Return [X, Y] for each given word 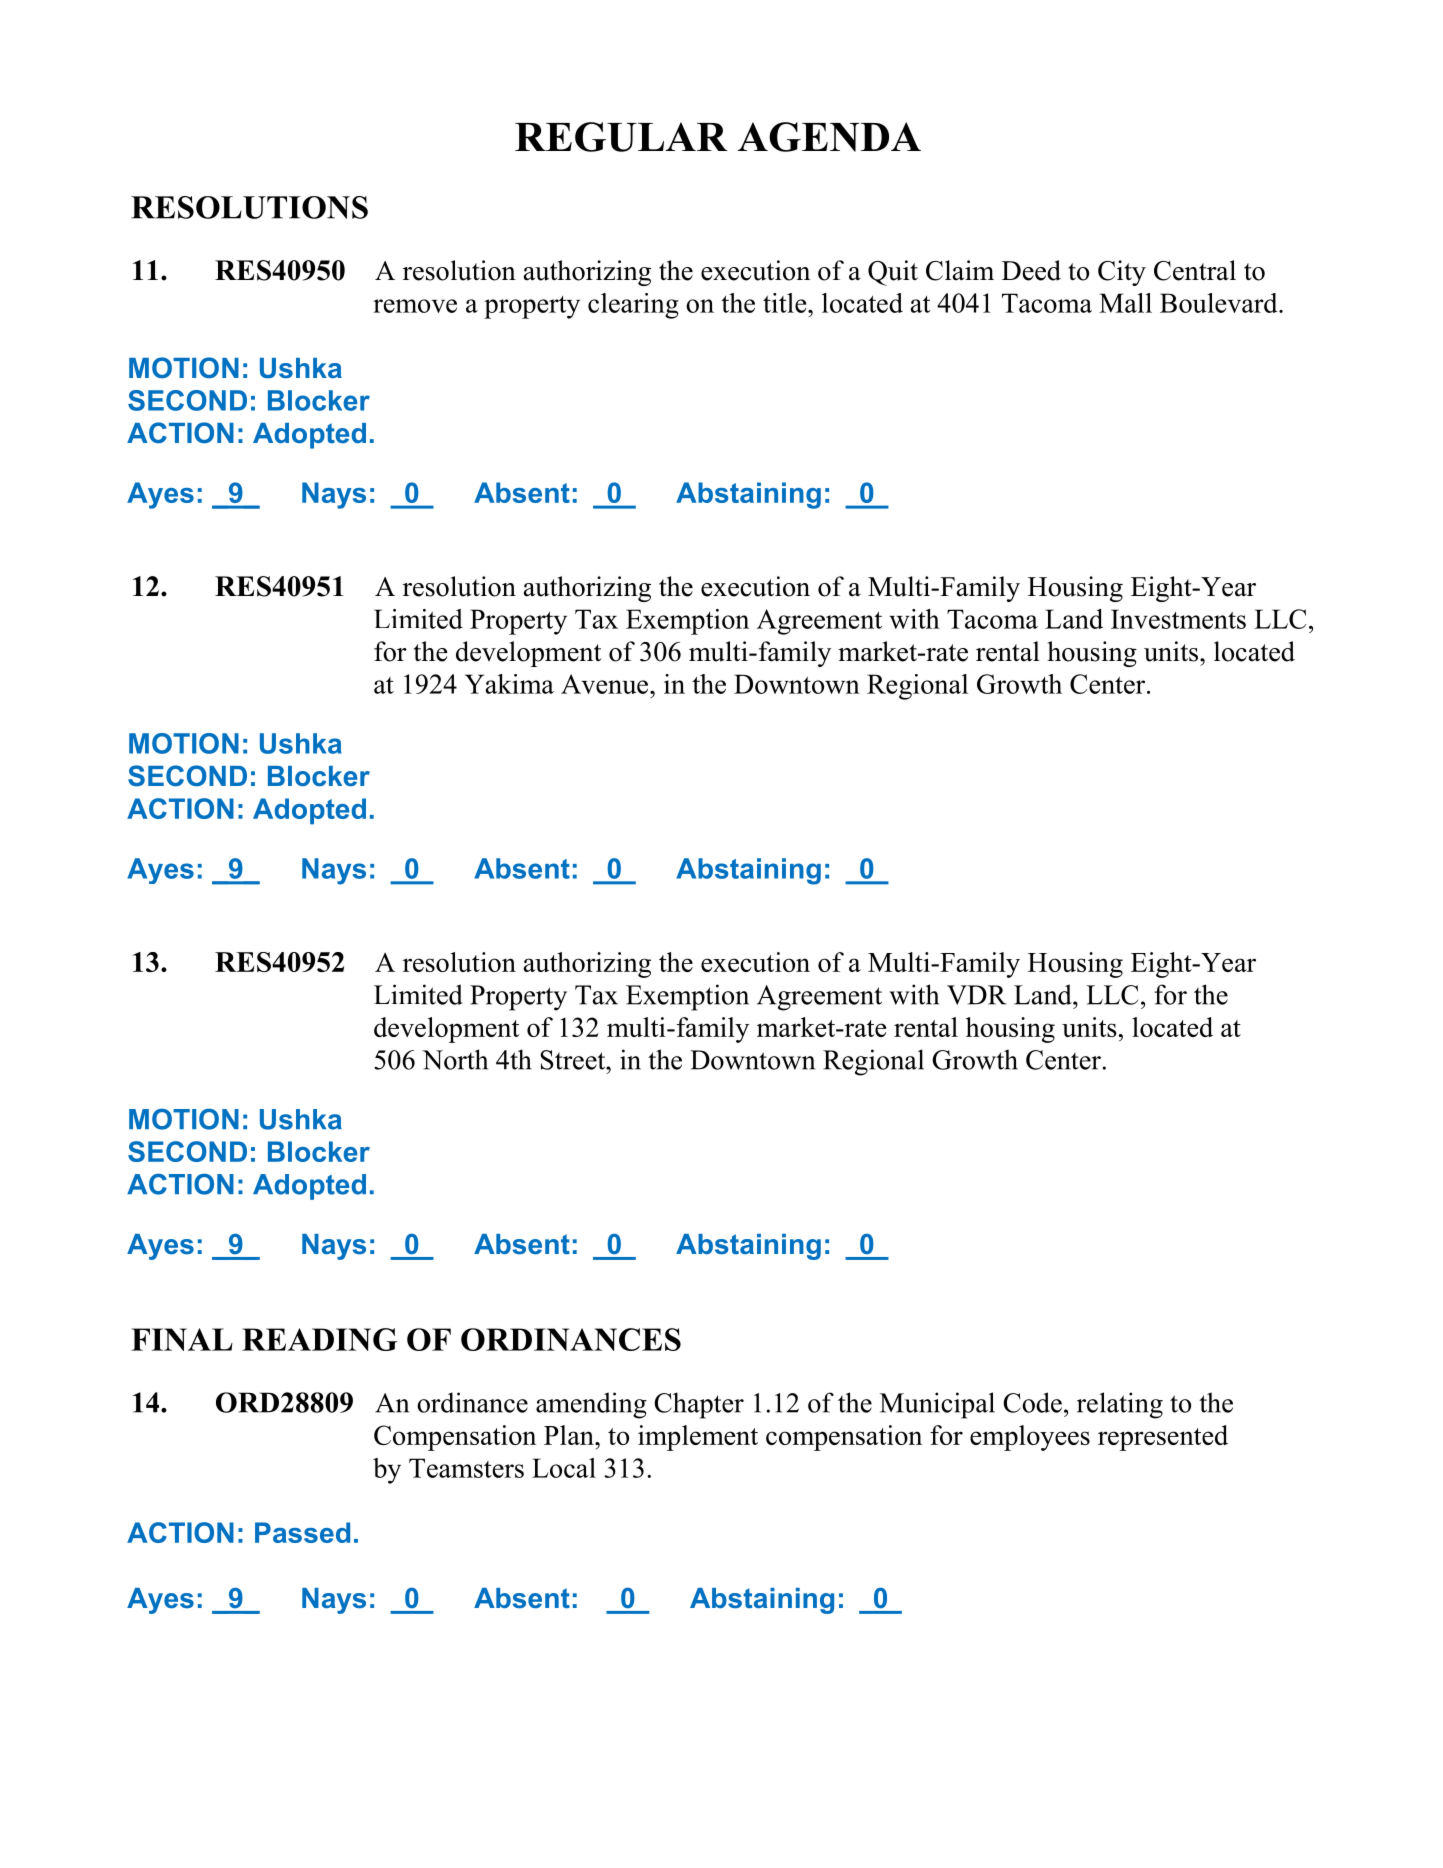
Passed [302, 1532]
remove [415, 306]
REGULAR [621, 137]
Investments [1178, 619]
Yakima [509, 684]
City [1122, 273]
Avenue [606, 684]
